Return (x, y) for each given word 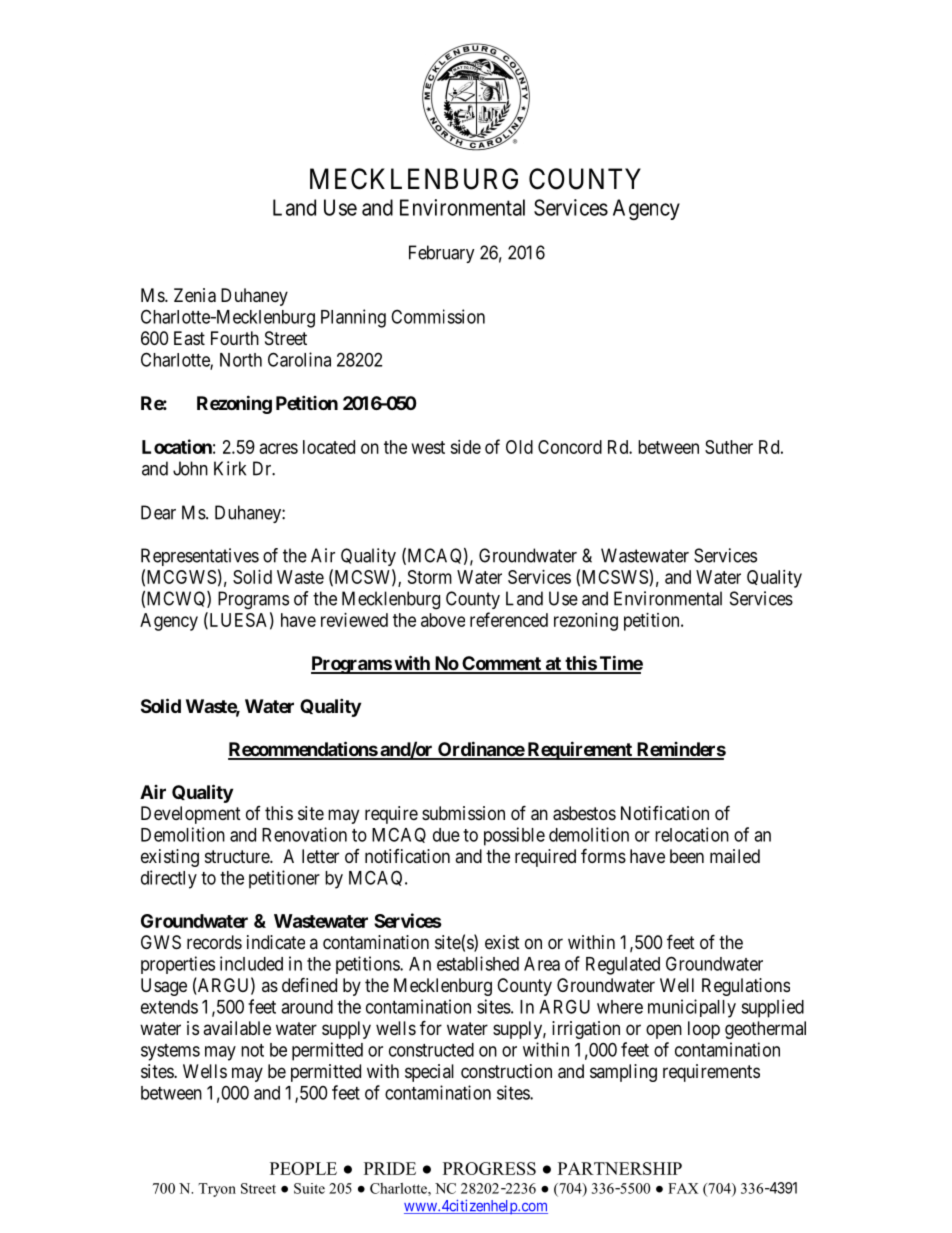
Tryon (217, 1190)
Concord (570, 447)
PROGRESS (489, 1168)
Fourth (235, 338)
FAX (683, 1188)
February (442, 254)
